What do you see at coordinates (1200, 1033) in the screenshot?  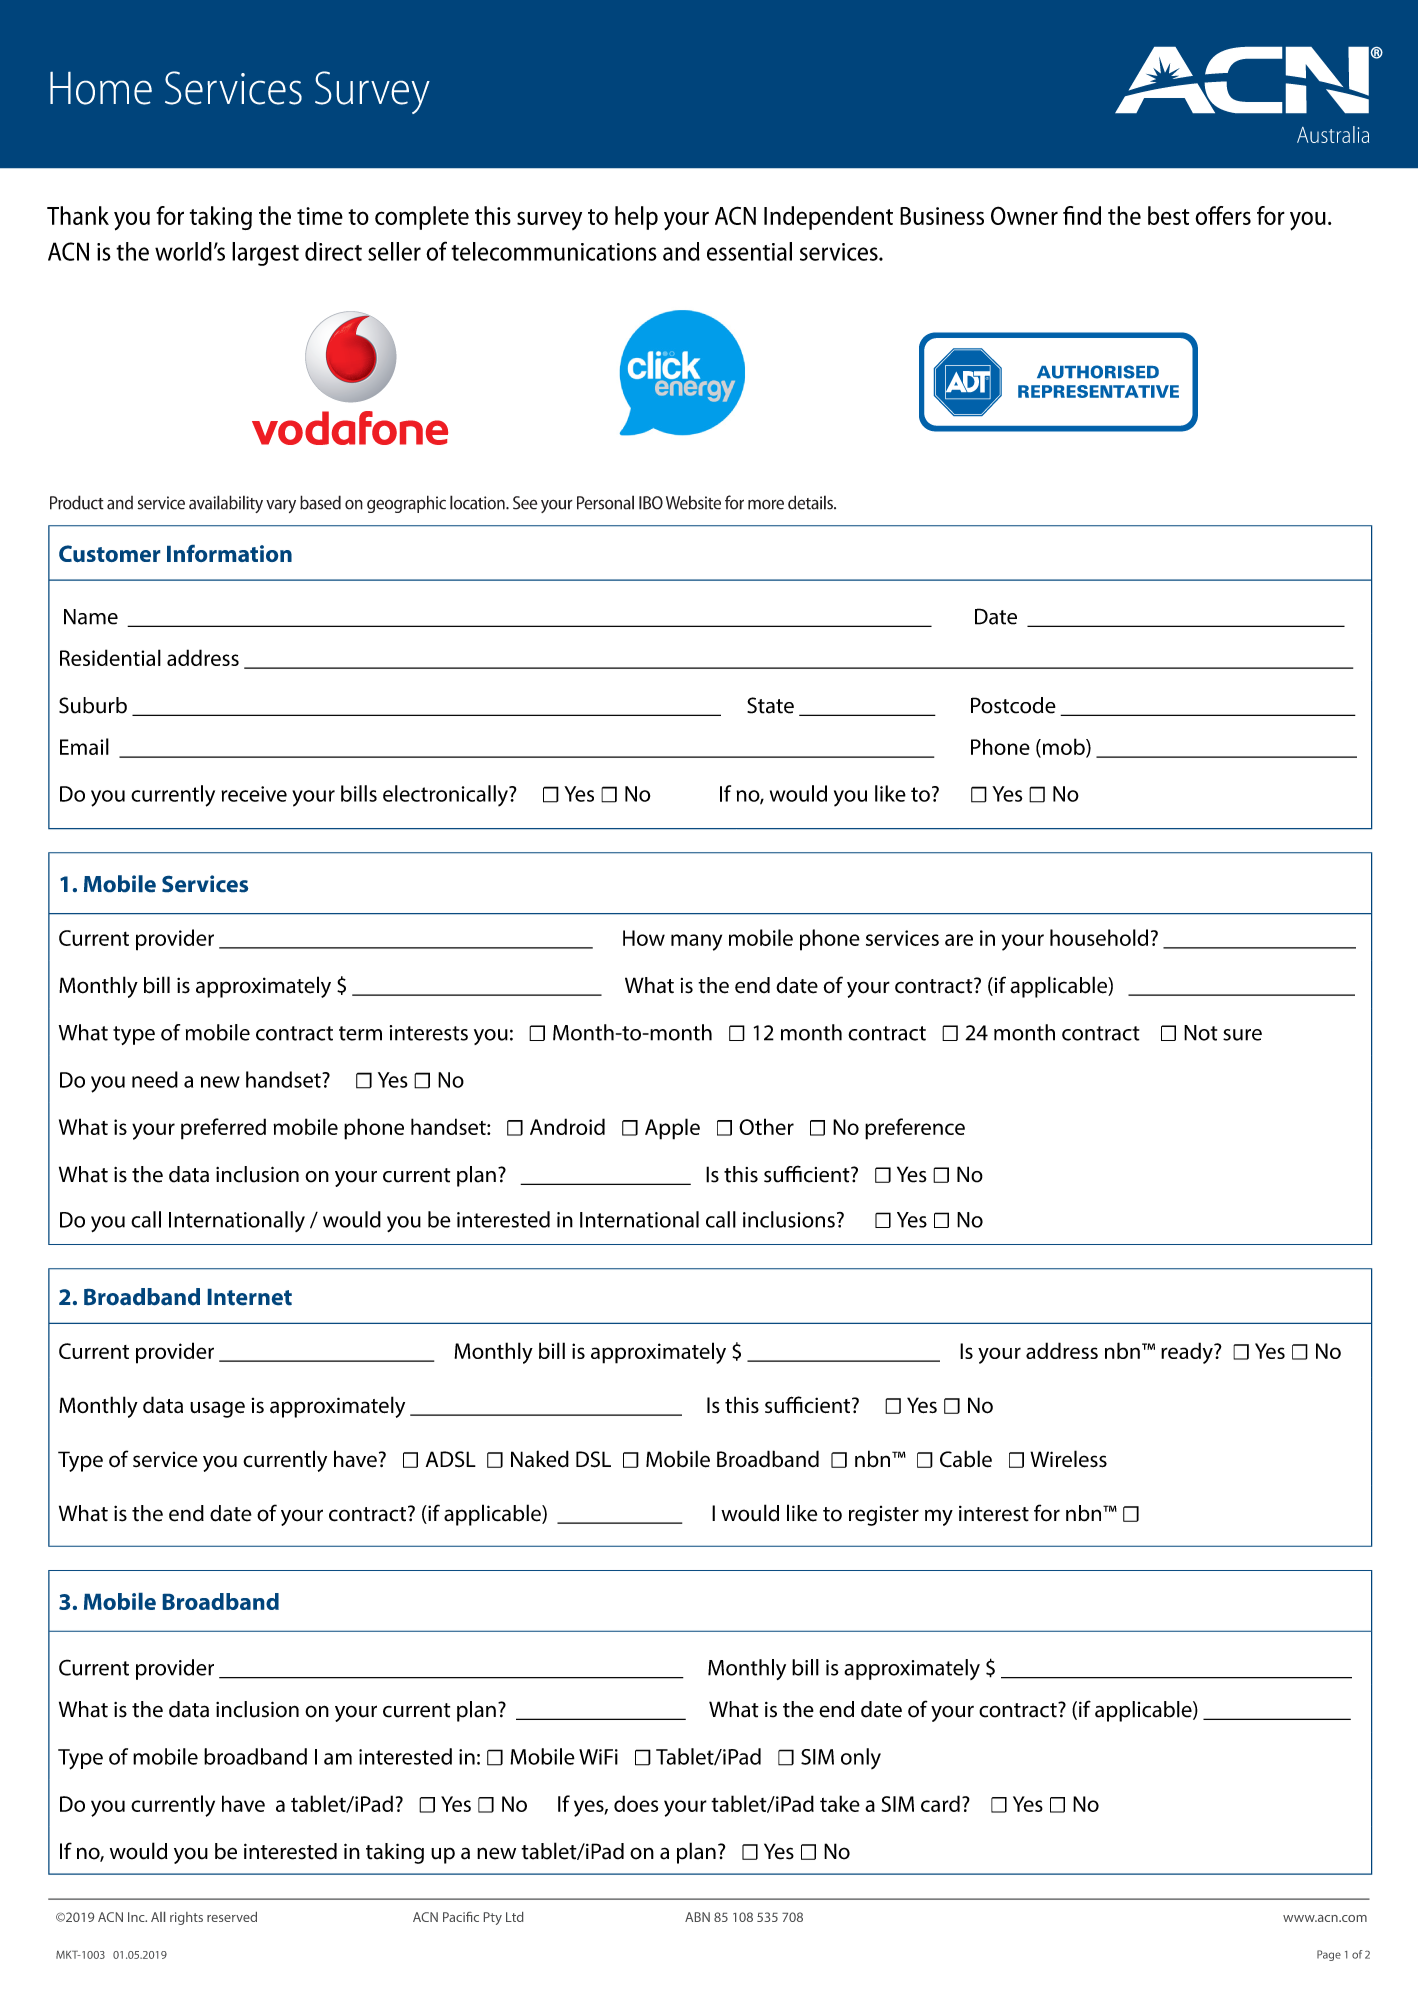 I see `Not` at bounding box center [1200, 1033].
